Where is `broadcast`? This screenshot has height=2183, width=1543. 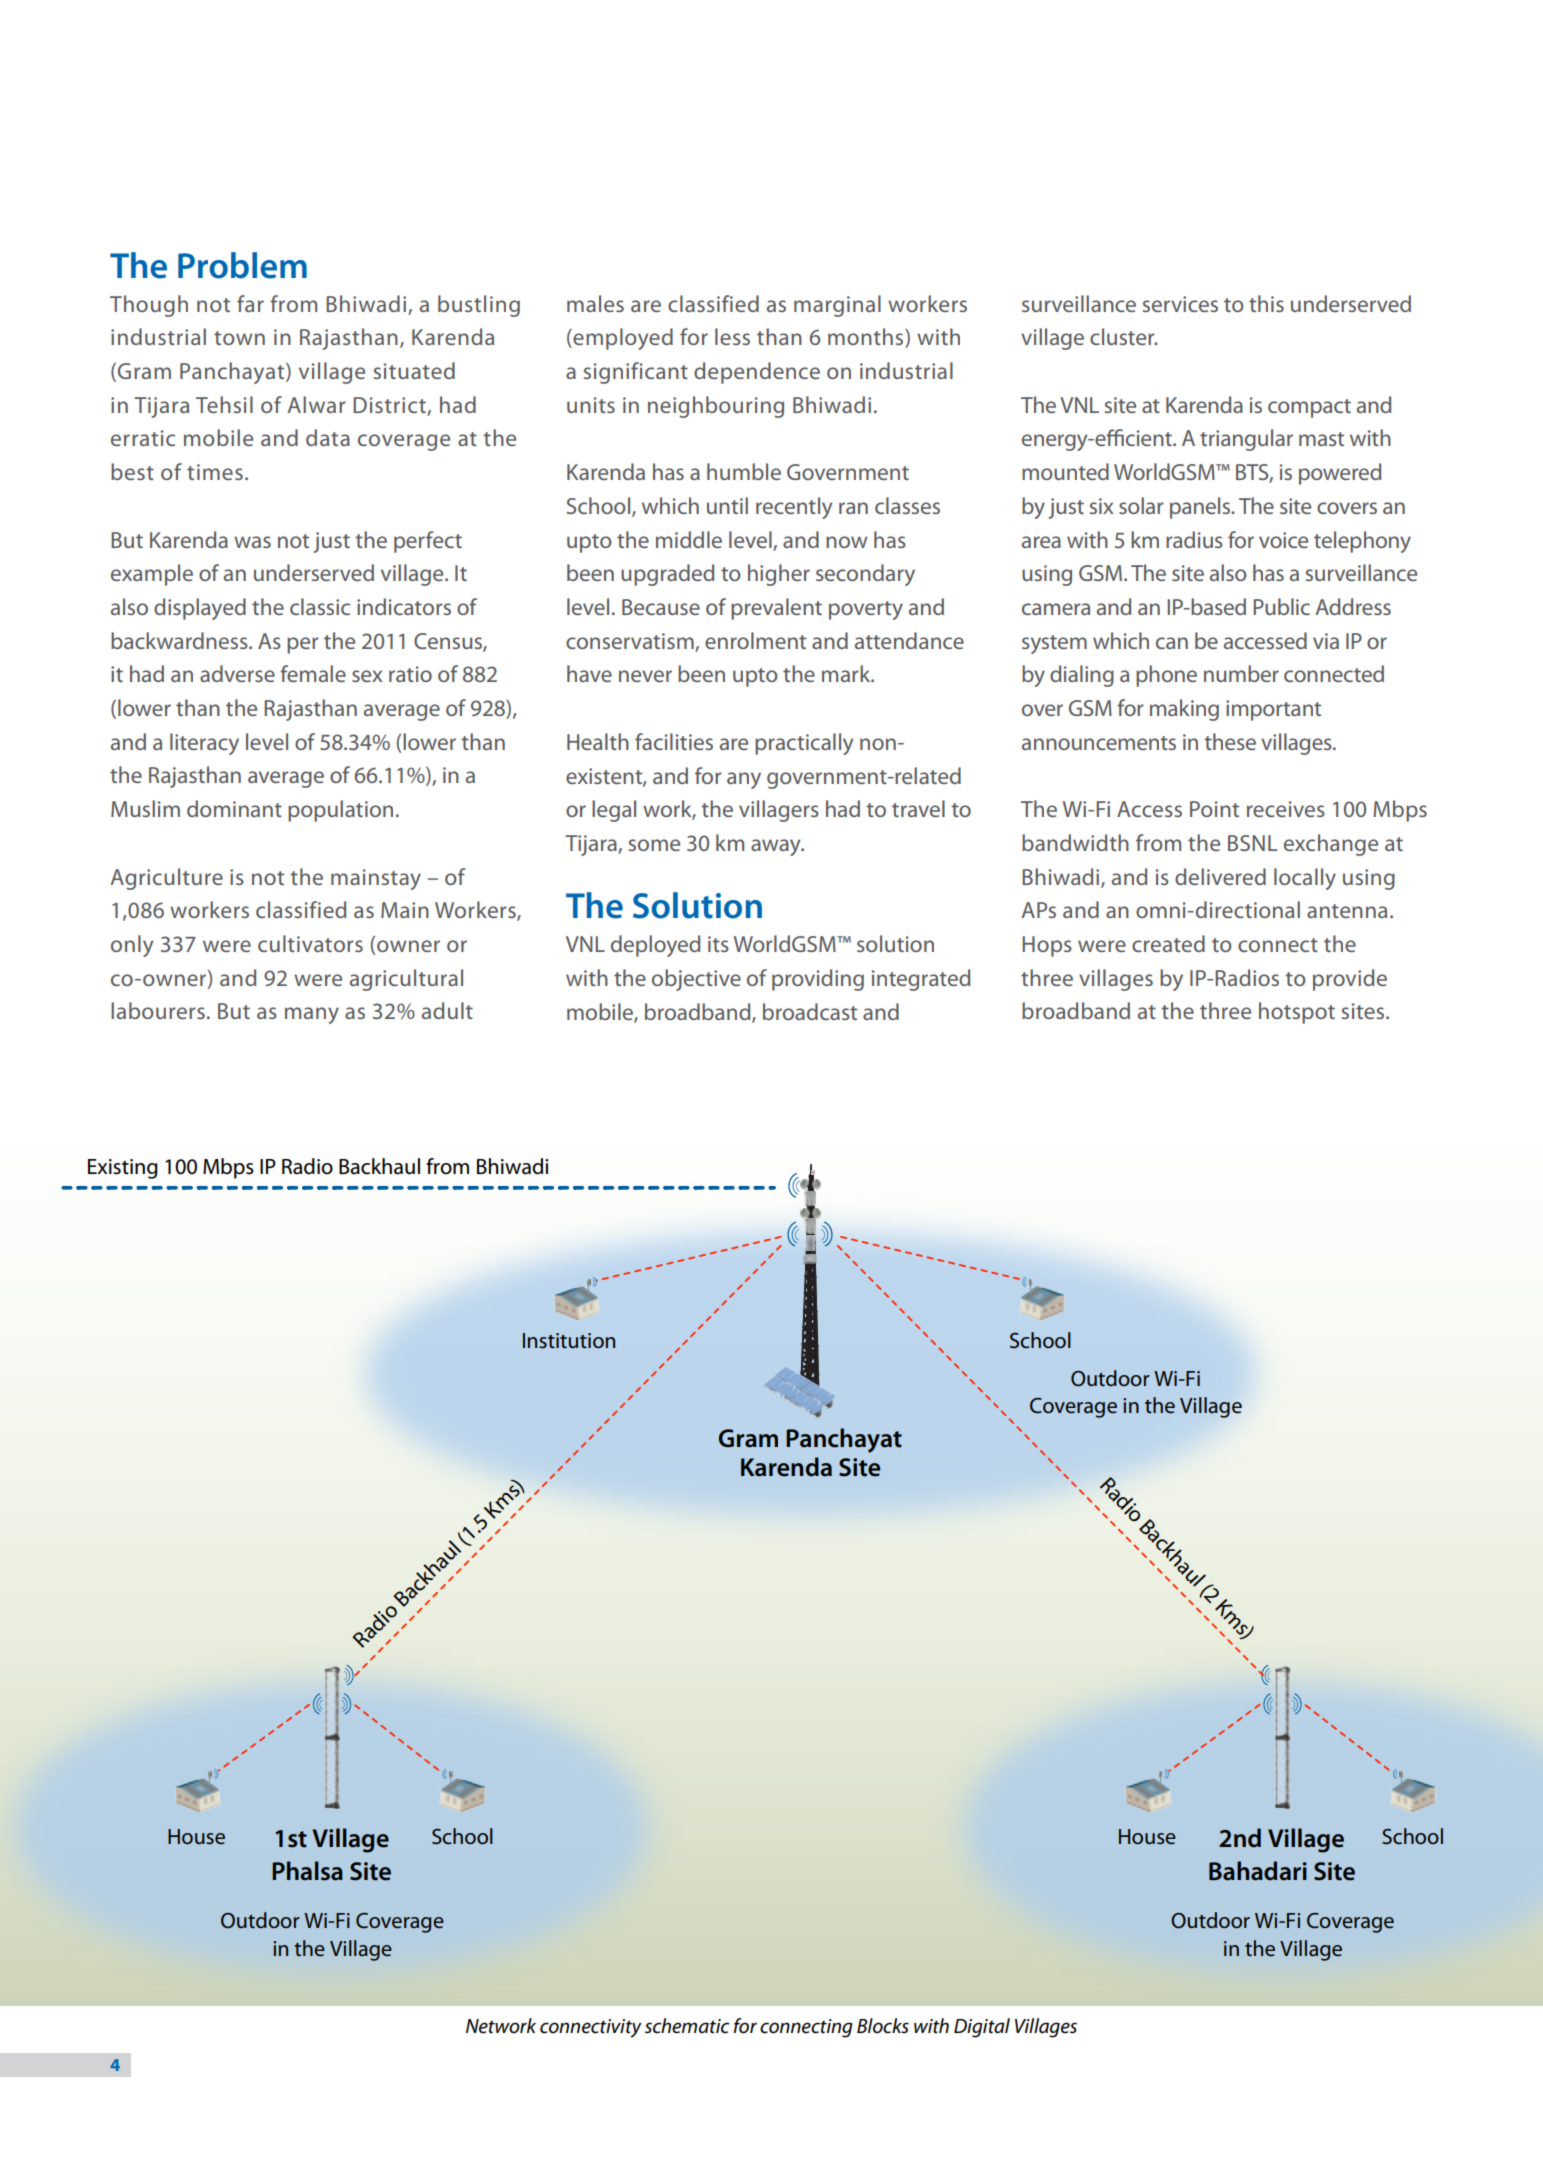 broadcast is located at coordinates (810, 1011).
